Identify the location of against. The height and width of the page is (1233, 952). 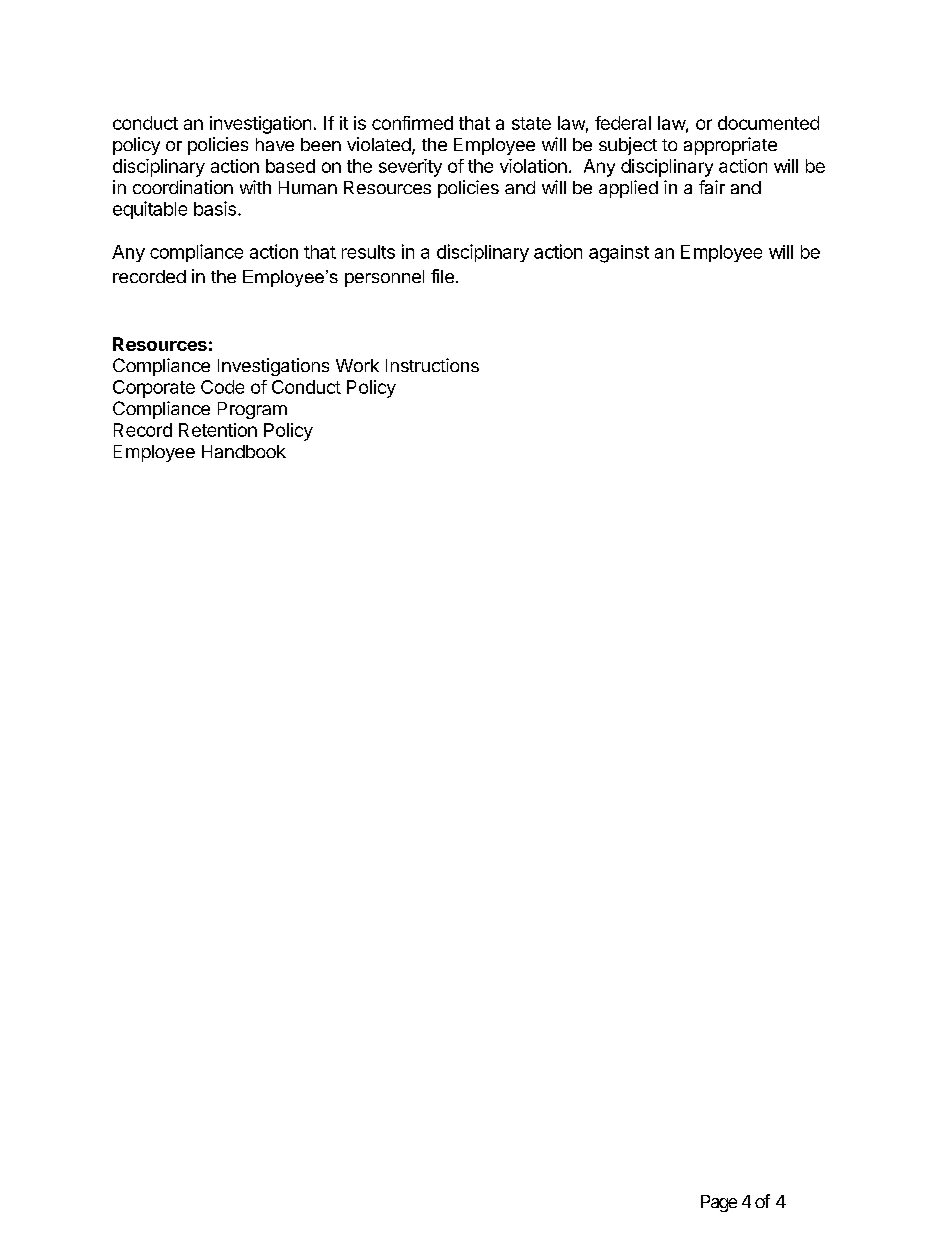
(619, 254).
